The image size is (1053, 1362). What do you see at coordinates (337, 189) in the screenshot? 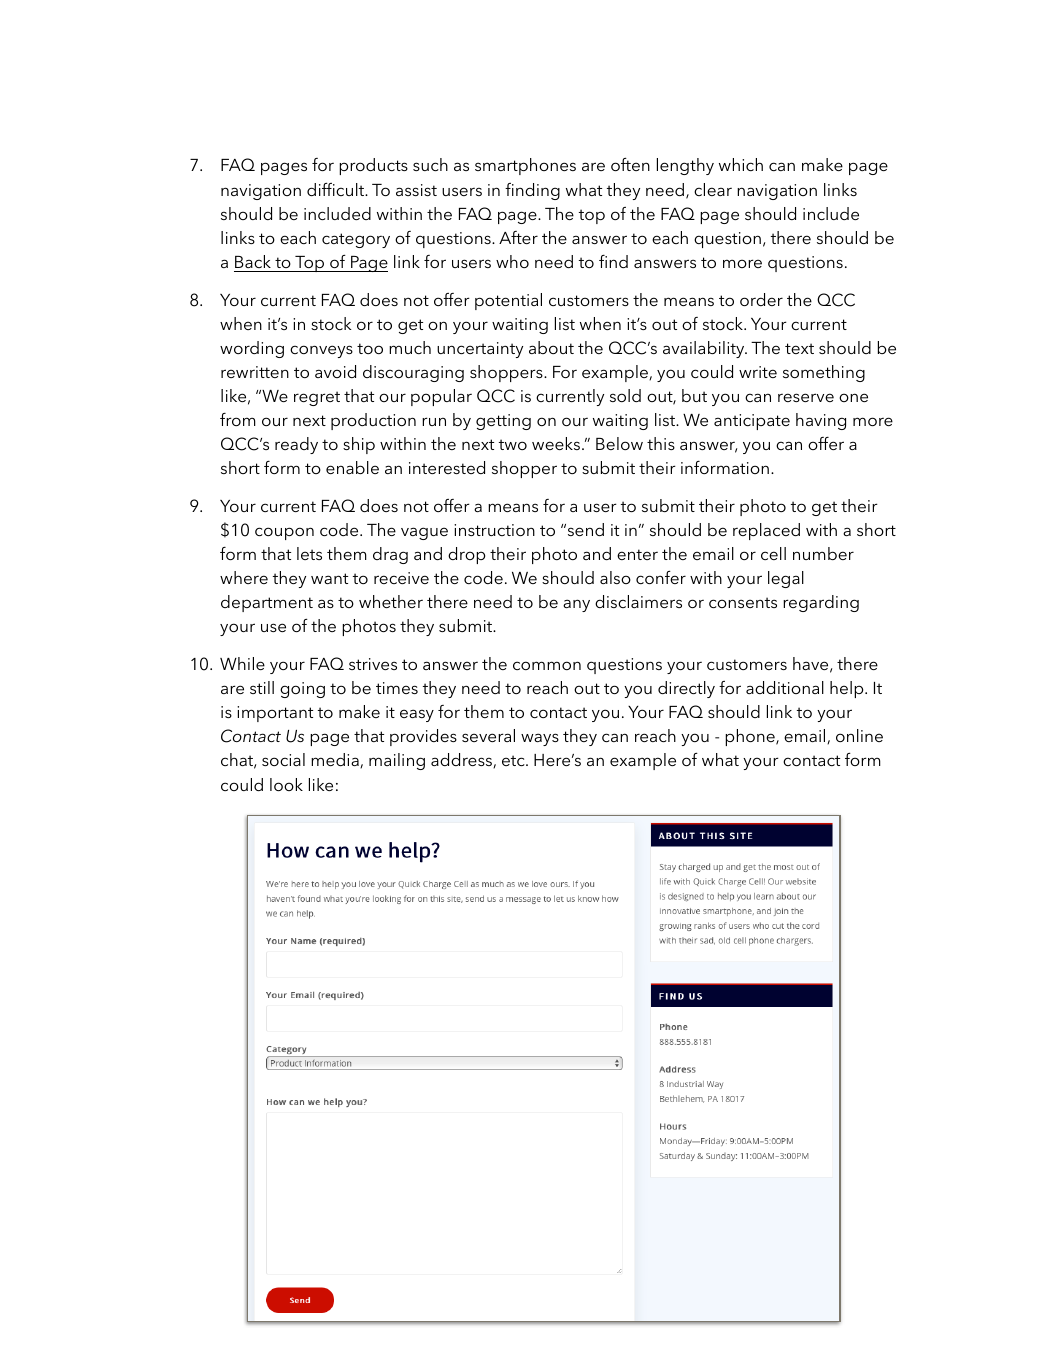
I see `difficult` at bounding box center [337, 189].
